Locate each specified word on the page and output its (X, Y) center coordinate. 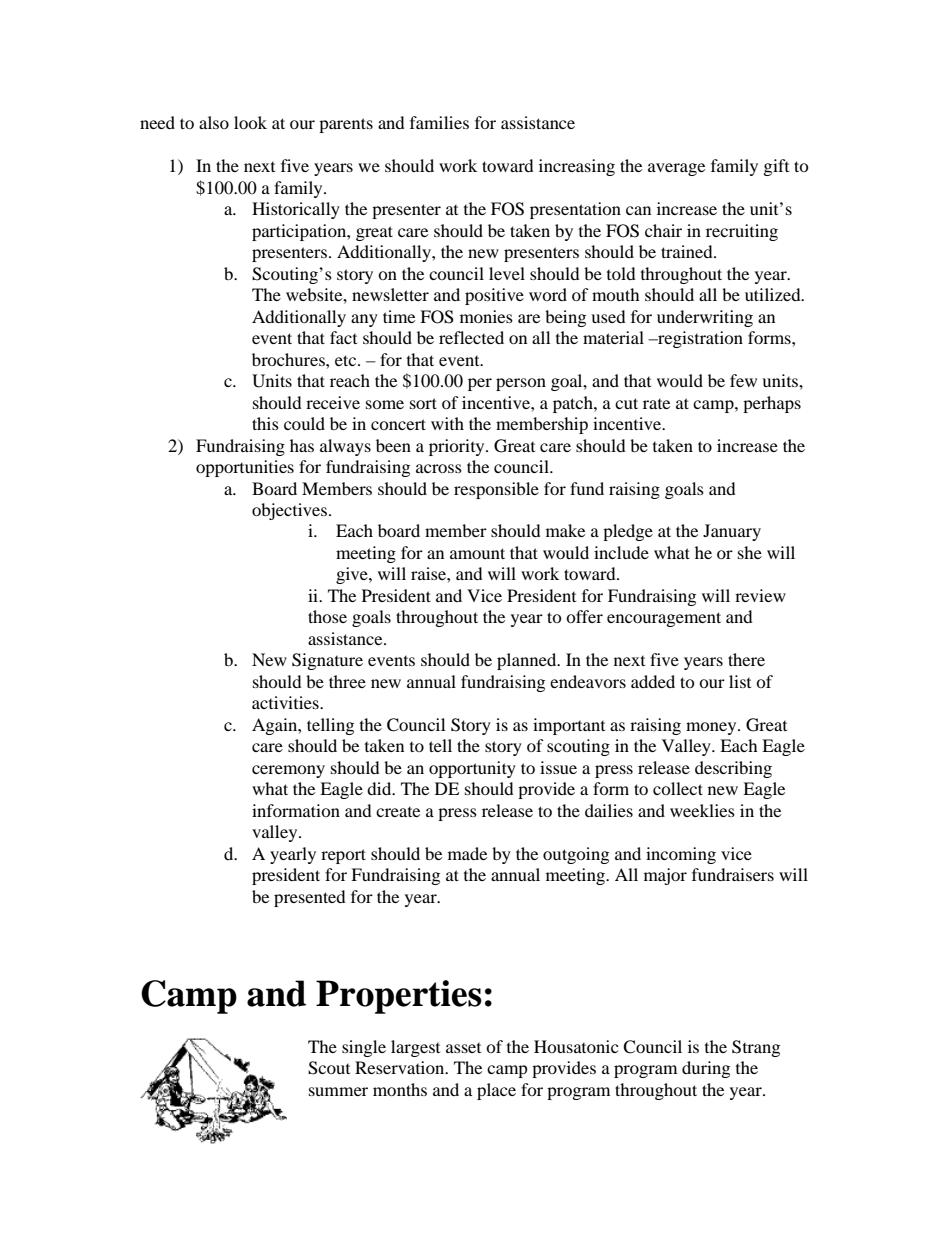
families (439, 122)
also (214, 122)
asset (463, 1048)
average (676, 169)
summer (338, 1091)
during (706, 1069)
